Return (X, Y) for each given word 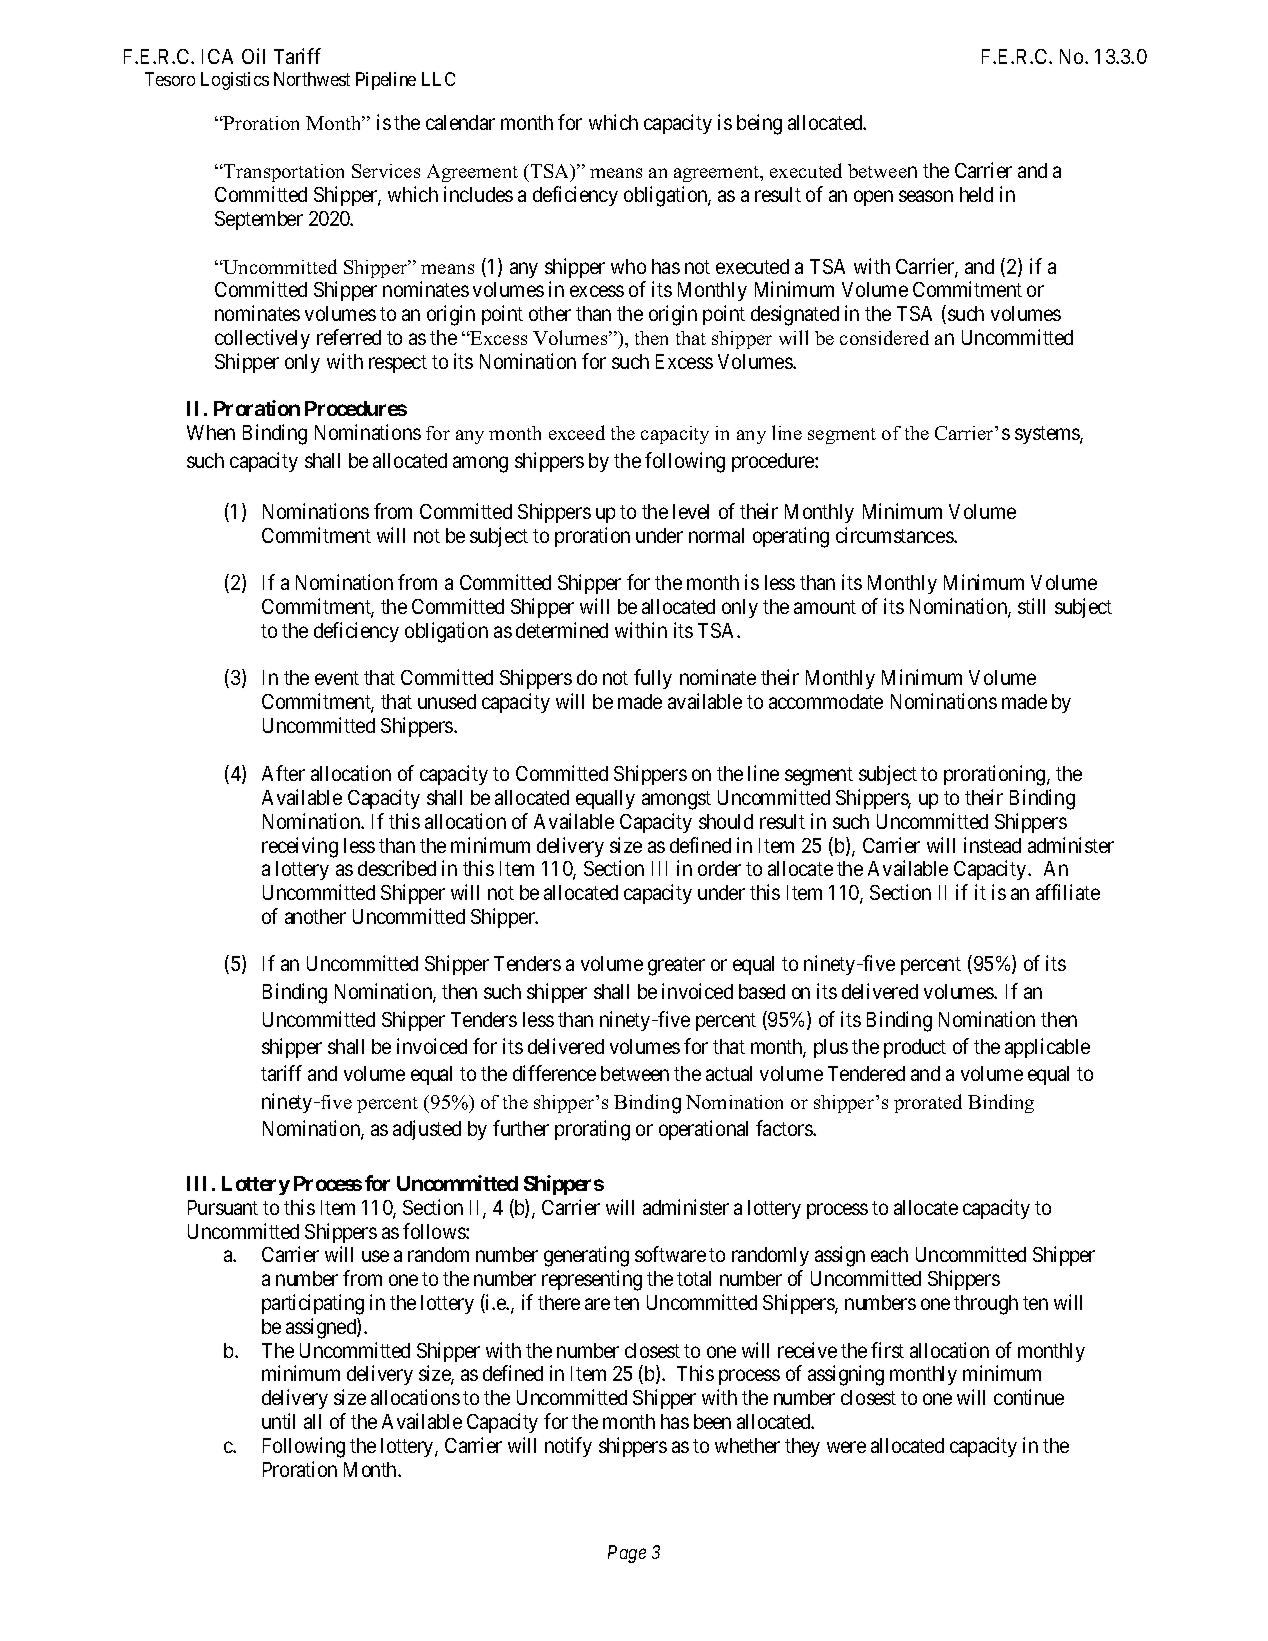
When (211, 432)
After (283, 773)
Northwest (312, 79)
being (759, 124)
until (278, 1421)
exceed (577, 432)
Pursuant (223, 1207)
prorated (928, 1103)
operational (703, 1130)
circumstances (895, 535)
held (976, 194)
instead (992, 845)
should (726, 821)
